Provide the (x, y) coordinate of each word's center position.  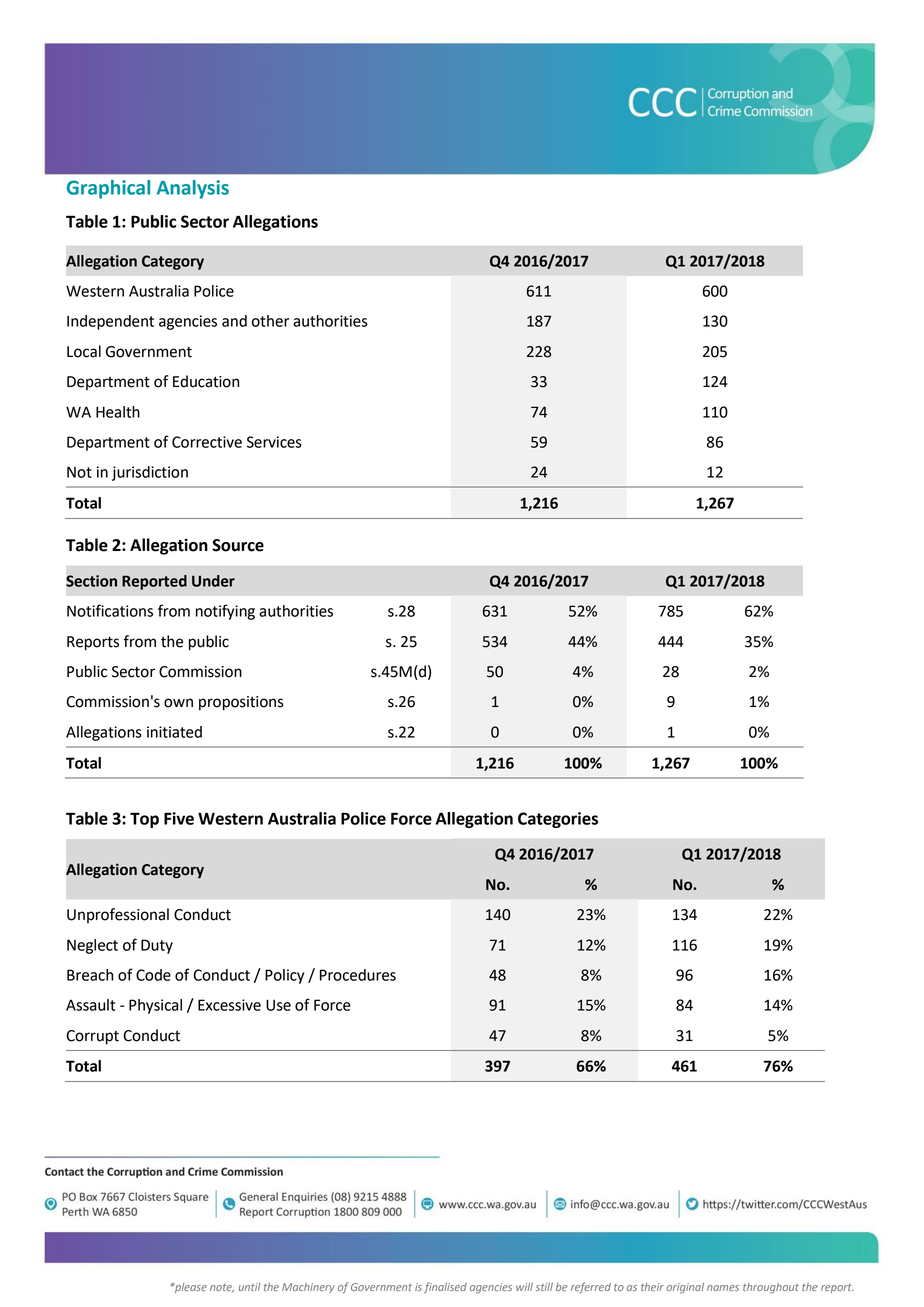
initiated (174, 732)
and (234, 321)
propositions (241, 703)
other (270, 321)
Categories (558, 820)
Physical (155, 1006)
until (249, 1287)
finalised (445, 1288)
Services (274, 442)
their (652, 1287)
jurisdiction (150, 473)
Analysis (192, 189)
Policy (284, 976)
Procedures (358, 975)
